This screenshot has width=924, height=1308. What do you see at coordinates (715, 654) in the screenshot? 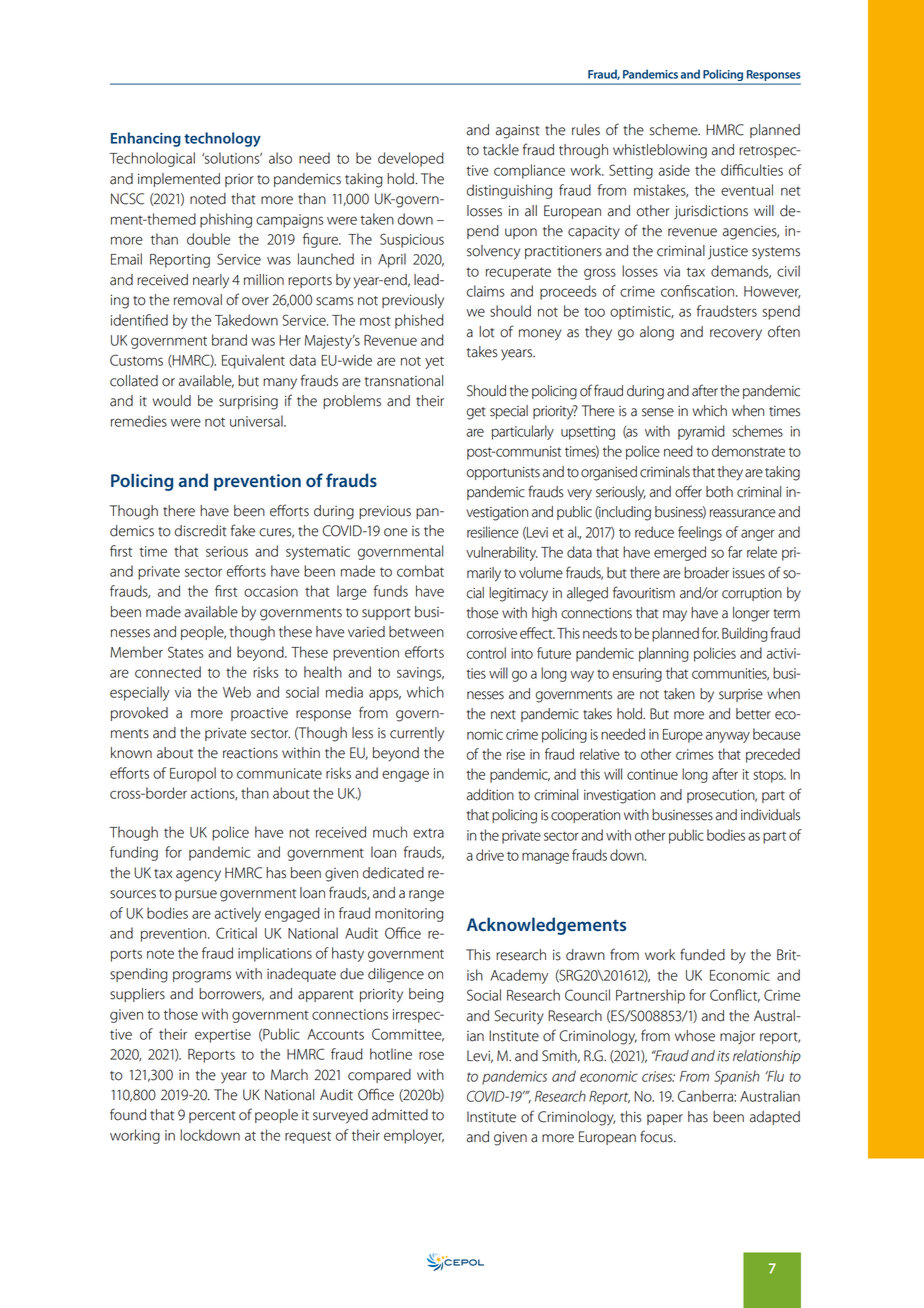
I see `policies` at bounding box center [715, 654].
